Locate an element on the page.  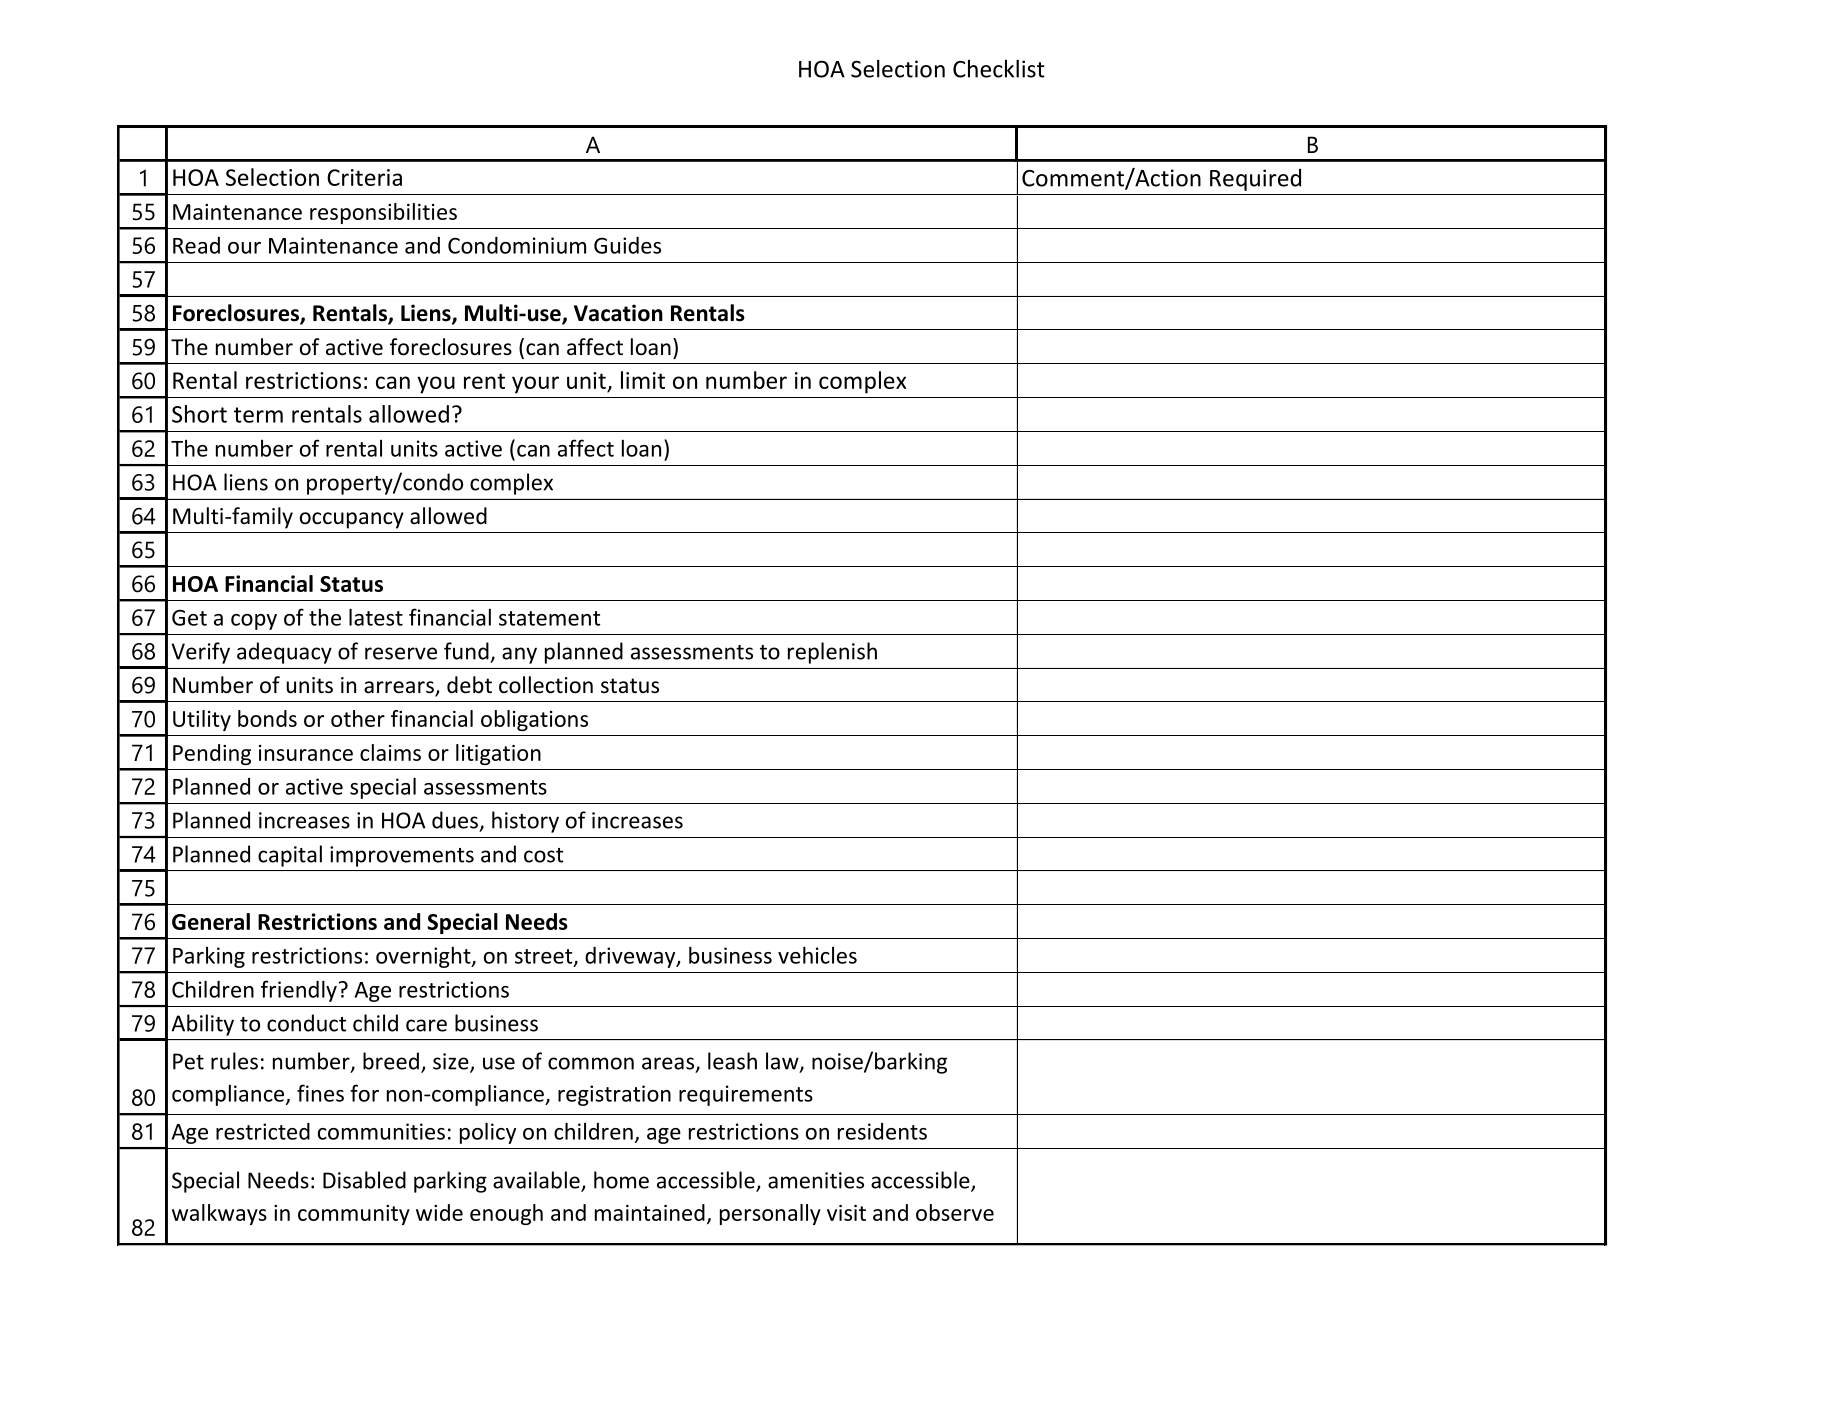
term is located at coordinates (258, 415).
